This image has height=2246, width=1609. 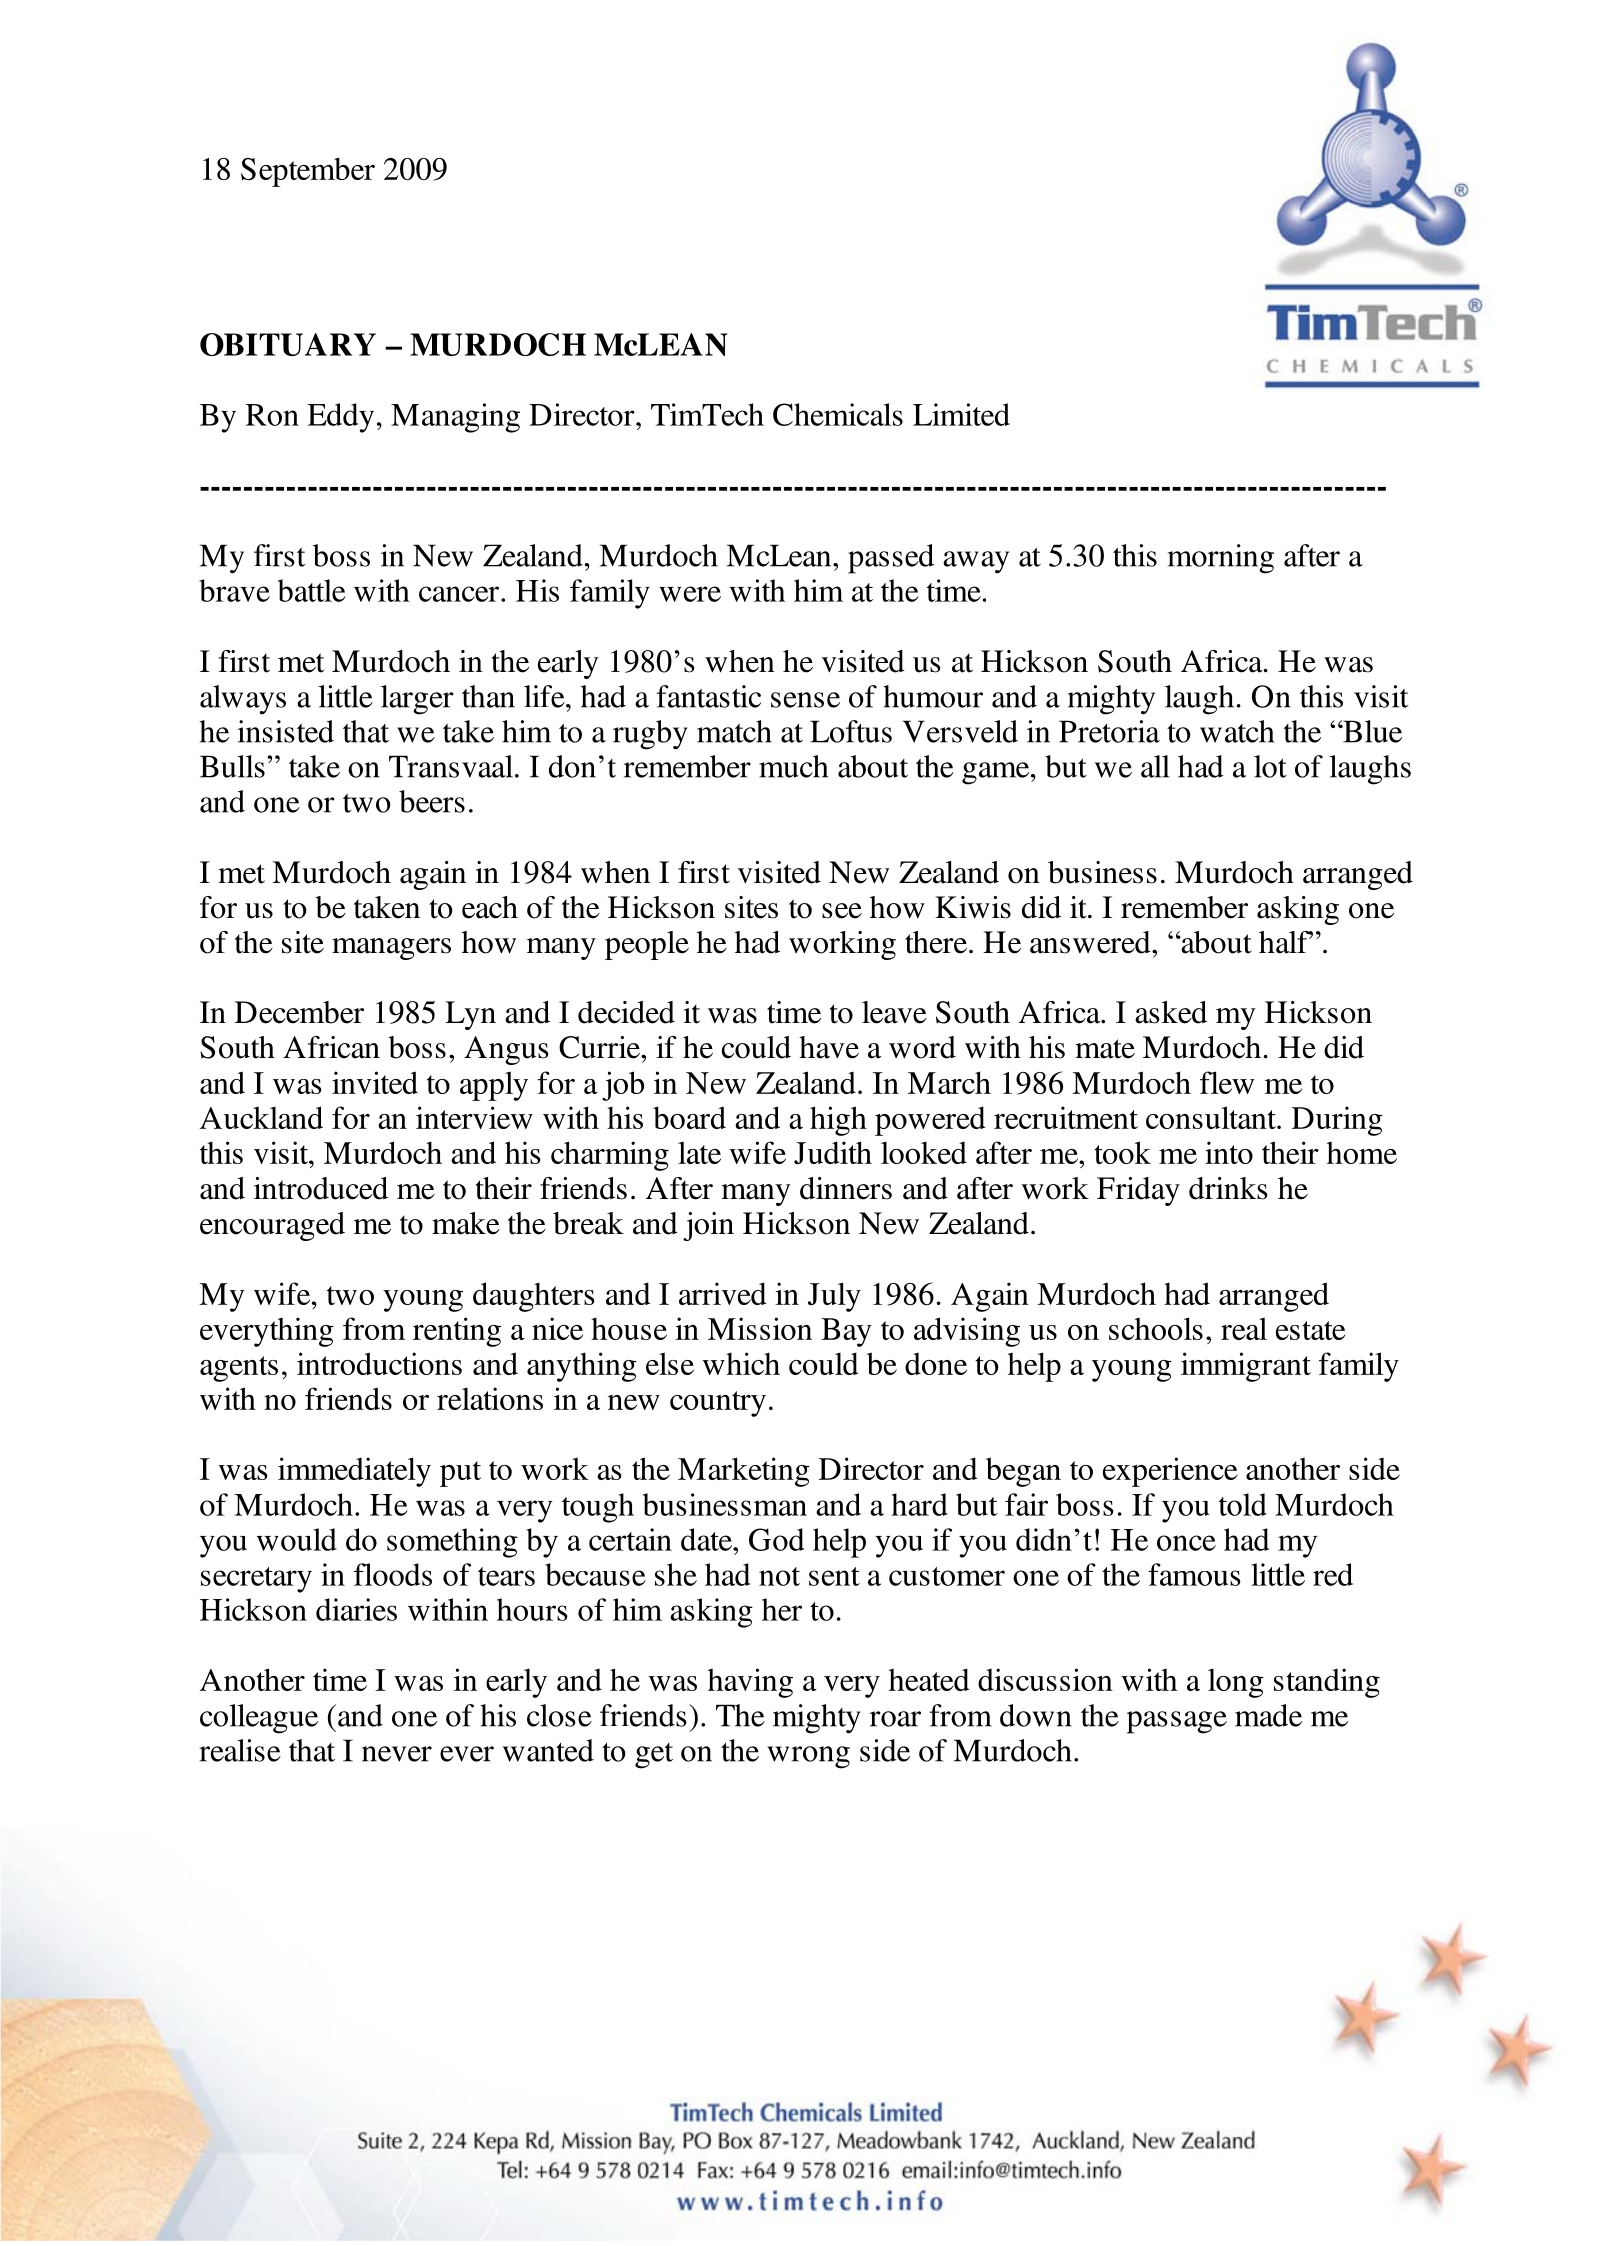 I want to click on introduced, so click(x=321, y=1188).
